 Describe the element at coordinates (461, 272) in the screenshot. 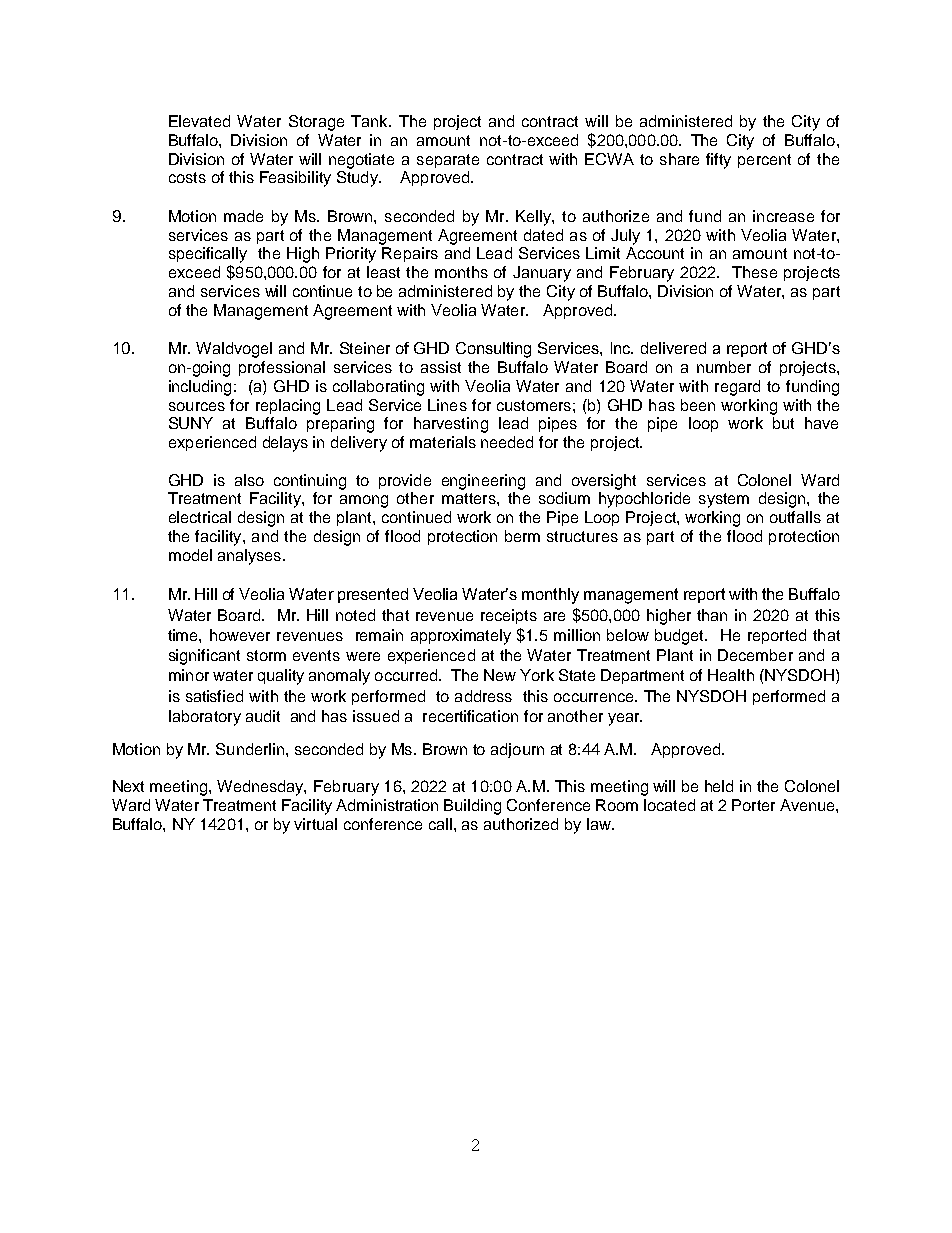

I see `months` at that location.
